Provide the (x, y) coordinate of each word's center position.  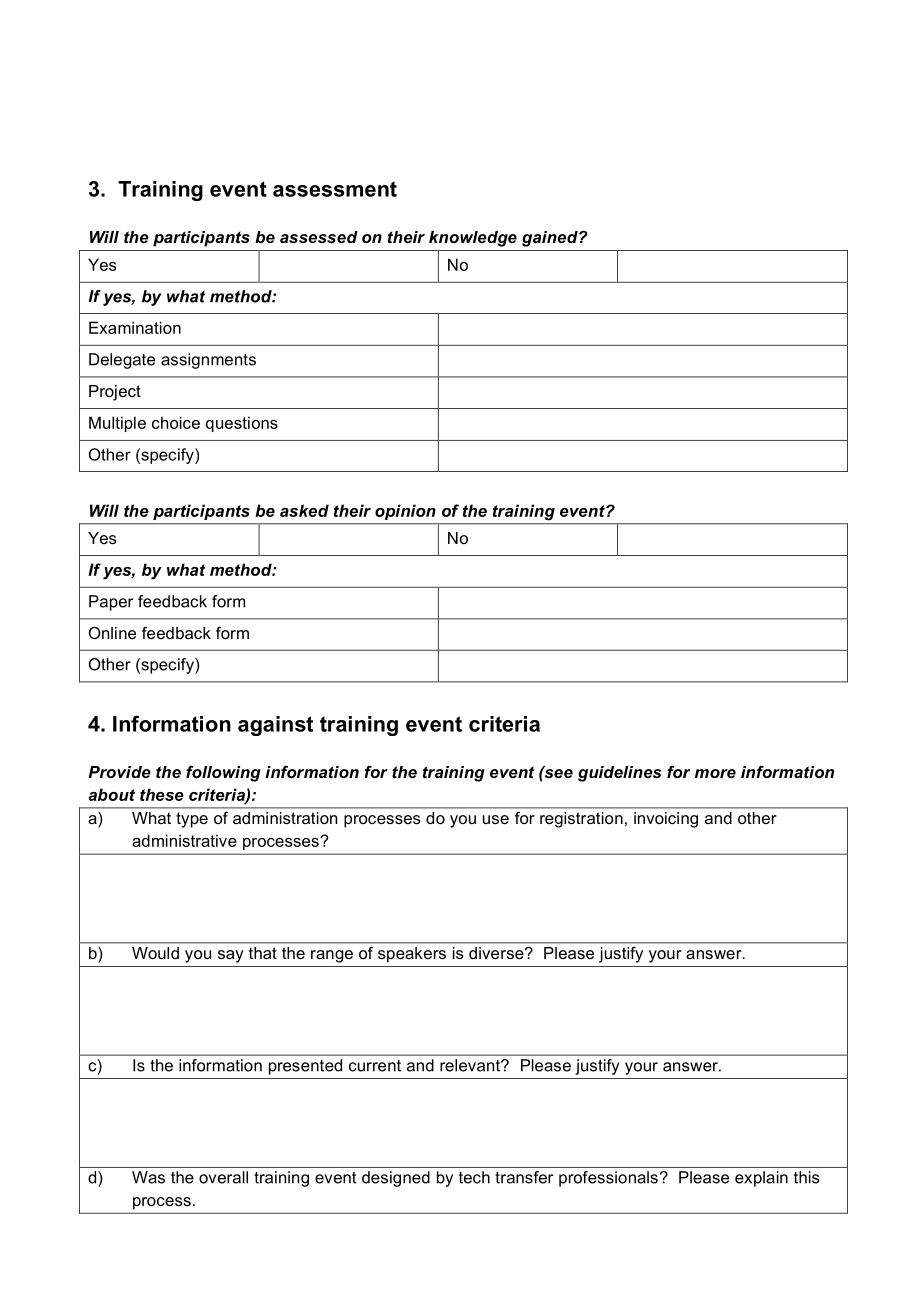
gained (551, 239)
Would (155, 953)
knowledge (473, 239)
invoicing (666, 820)
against (275, 726)
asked (304, 510)
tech (474, 1177)
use (496, 819)
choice (176, 422)
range (332, 956)
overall (223, 1177)
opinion (405, 512)
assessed (319, 237)
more (715, 773)
